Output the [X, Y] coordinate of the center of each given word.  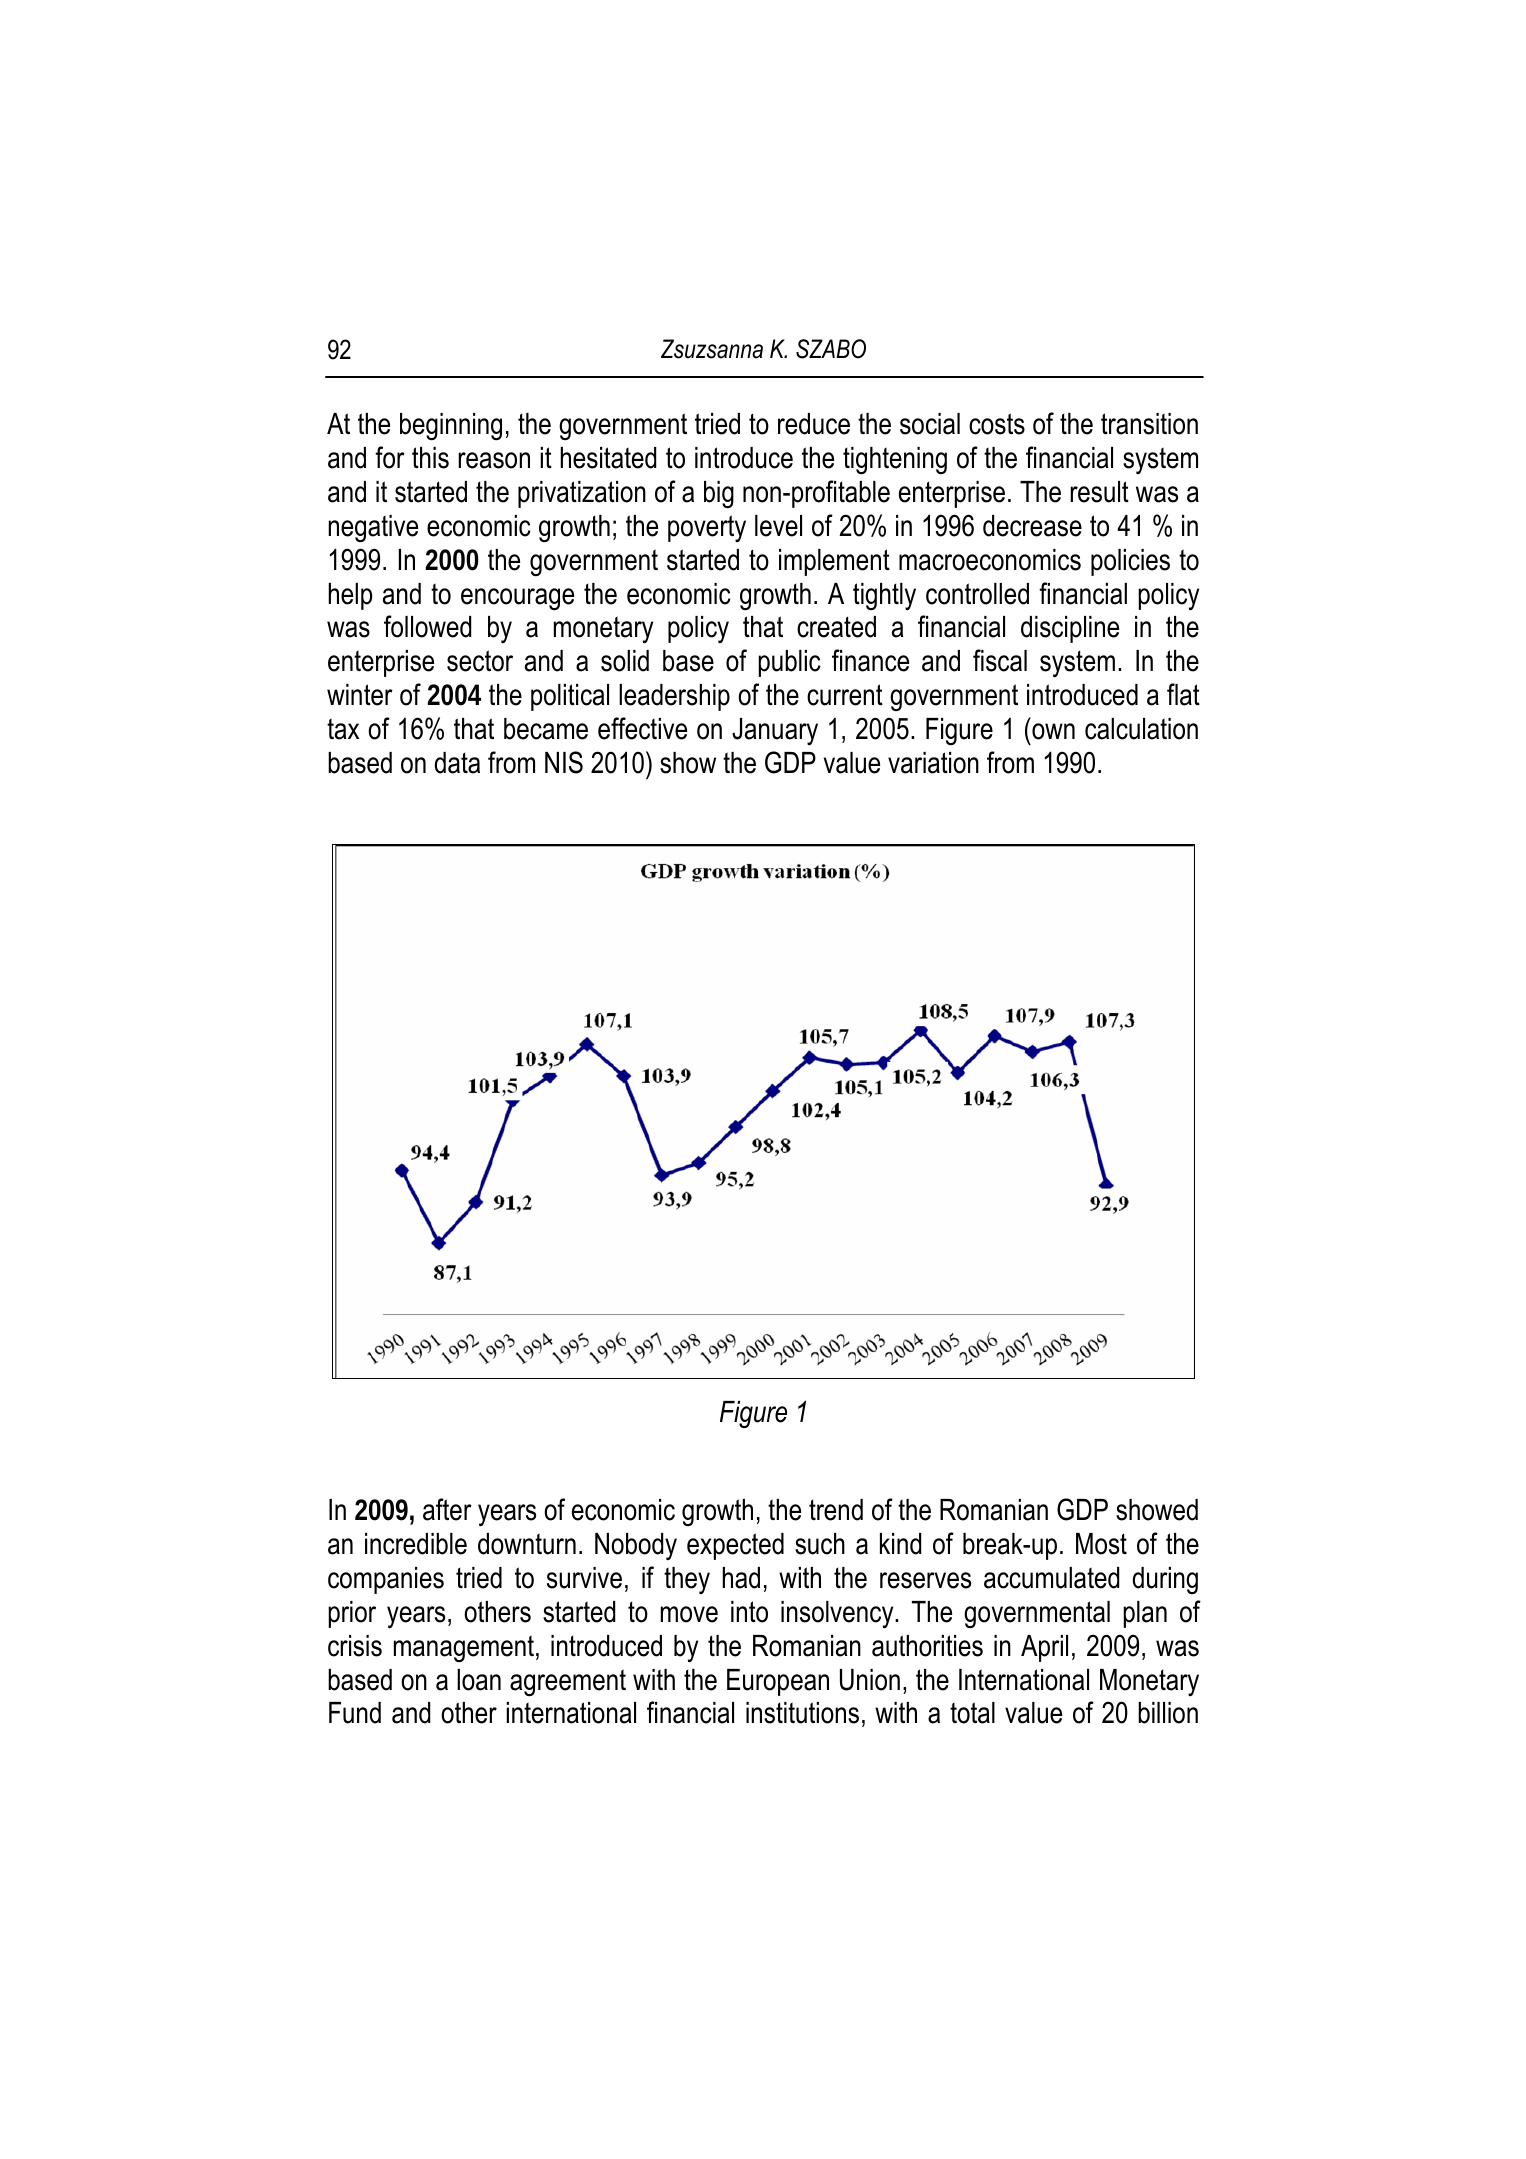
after [447, 1509]
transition [1149, 424]
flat [1183, 694]
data [457, 763]
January [775, 731]
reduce [814, 424]
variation [933, 763]
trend [836, 1510]
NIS [564, 762]
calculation [1141, 729]
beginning [451, 427]
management [464, 1648]
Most [1101, 1544]
